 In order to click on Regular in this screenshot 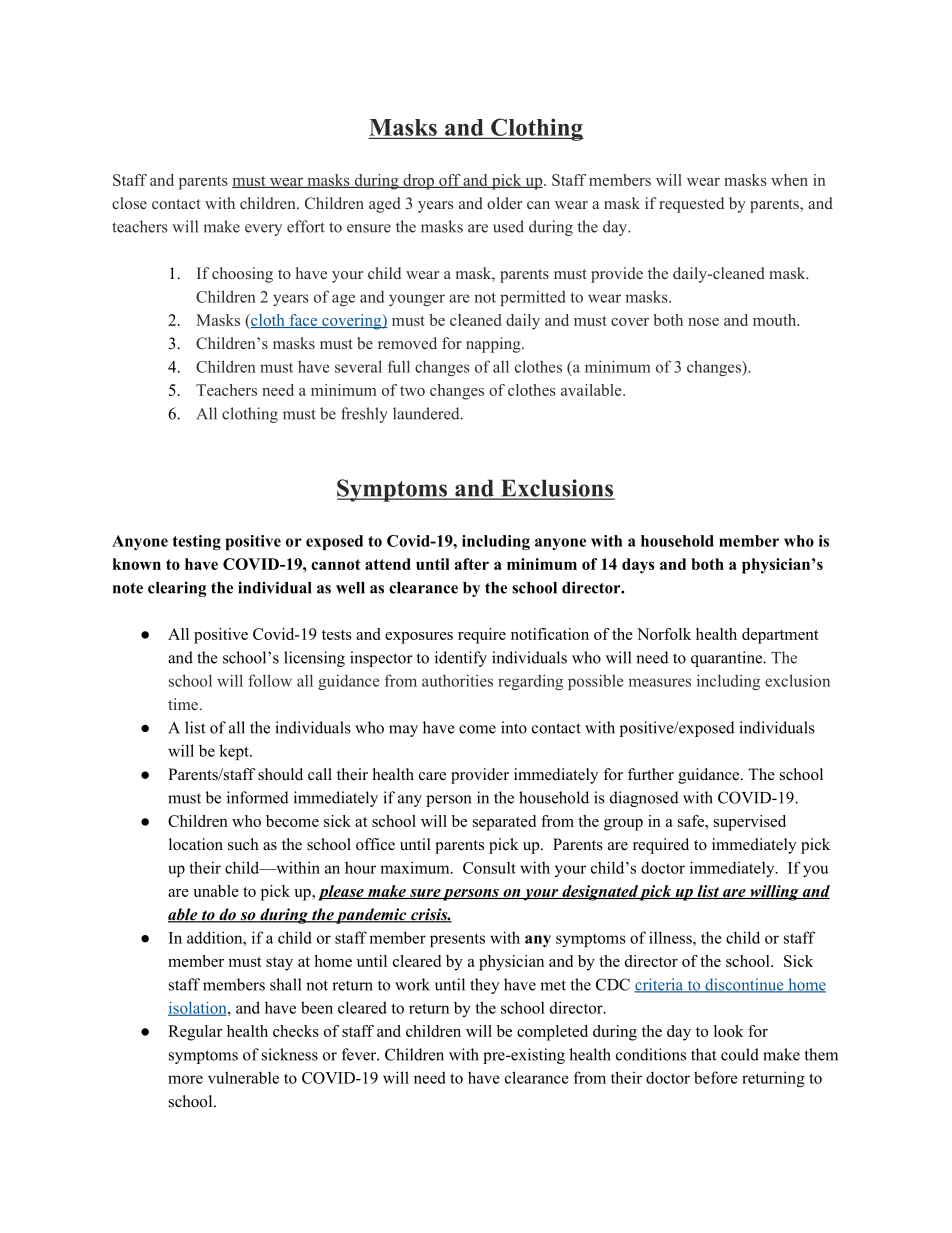, I will do `click(195, 1033)`.
